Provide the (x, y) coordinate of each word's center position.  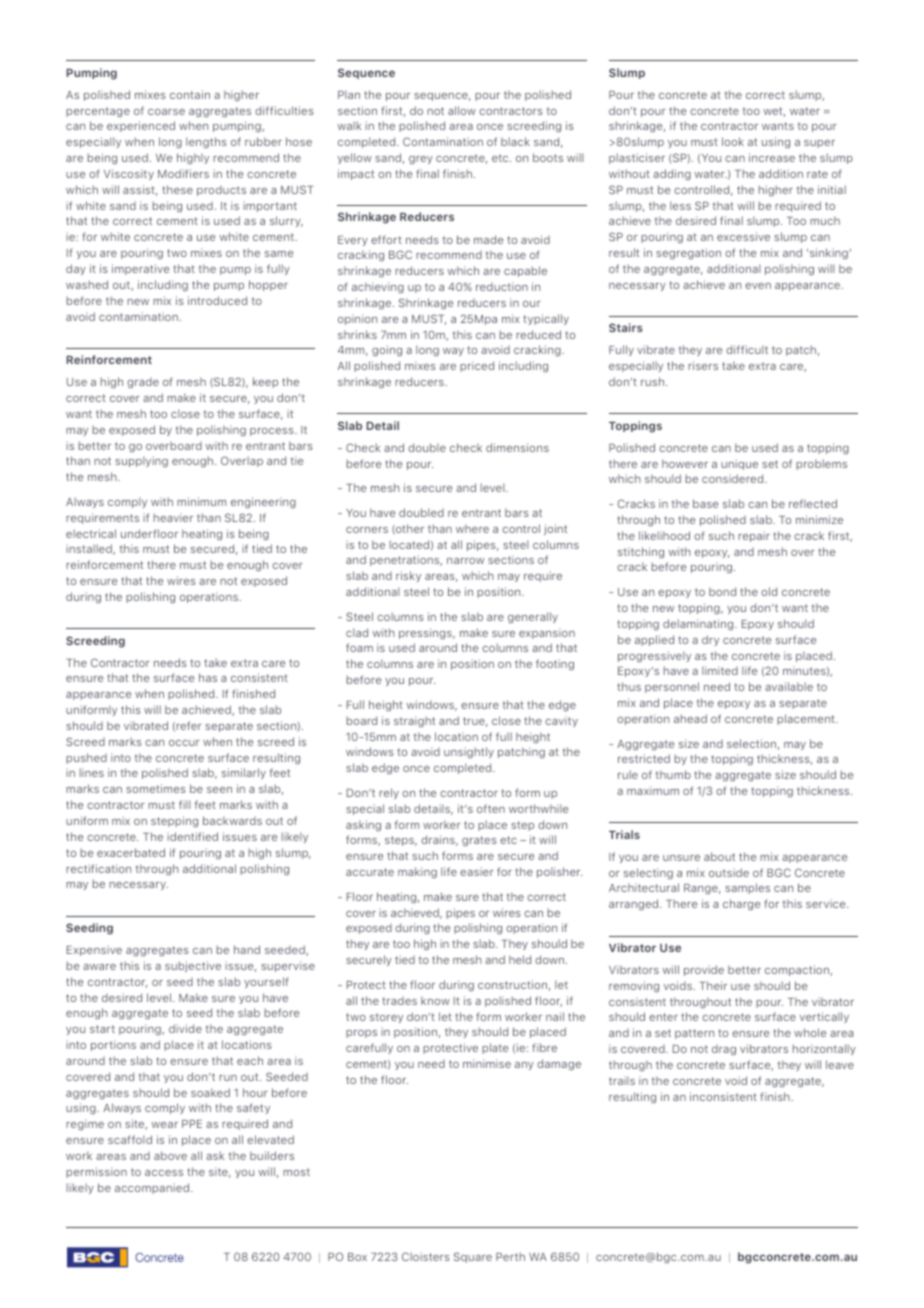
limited (720, 670)
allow (462, 110)
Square (473, 1257)
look (733, 141)
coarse (166, 112)
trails (622, 1080)
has (208, 677)
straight (414, 721)
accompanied (152, 1188)
